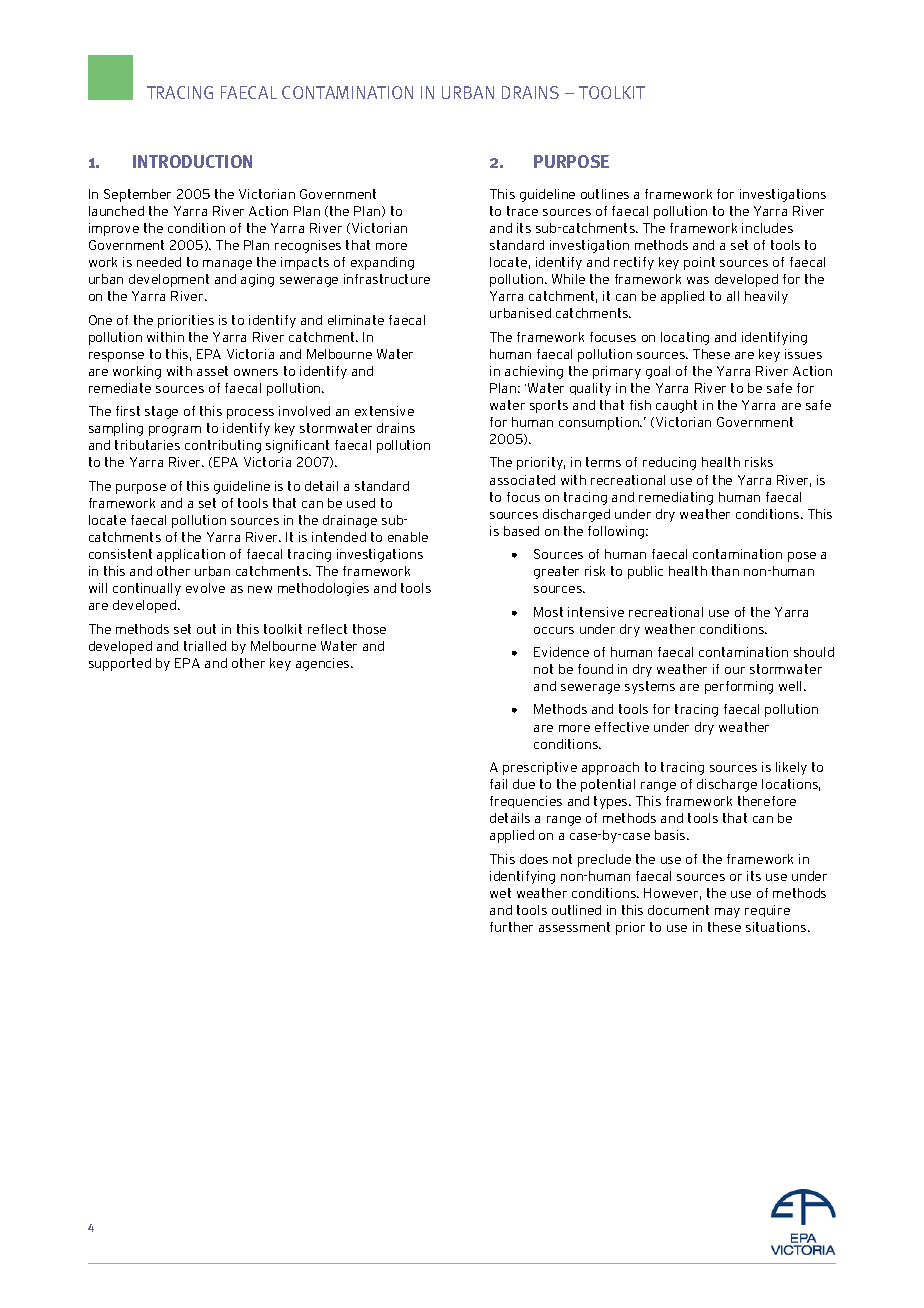  Describe the element at coordinates (120, 664) in the page. I see `supported` at that location.
